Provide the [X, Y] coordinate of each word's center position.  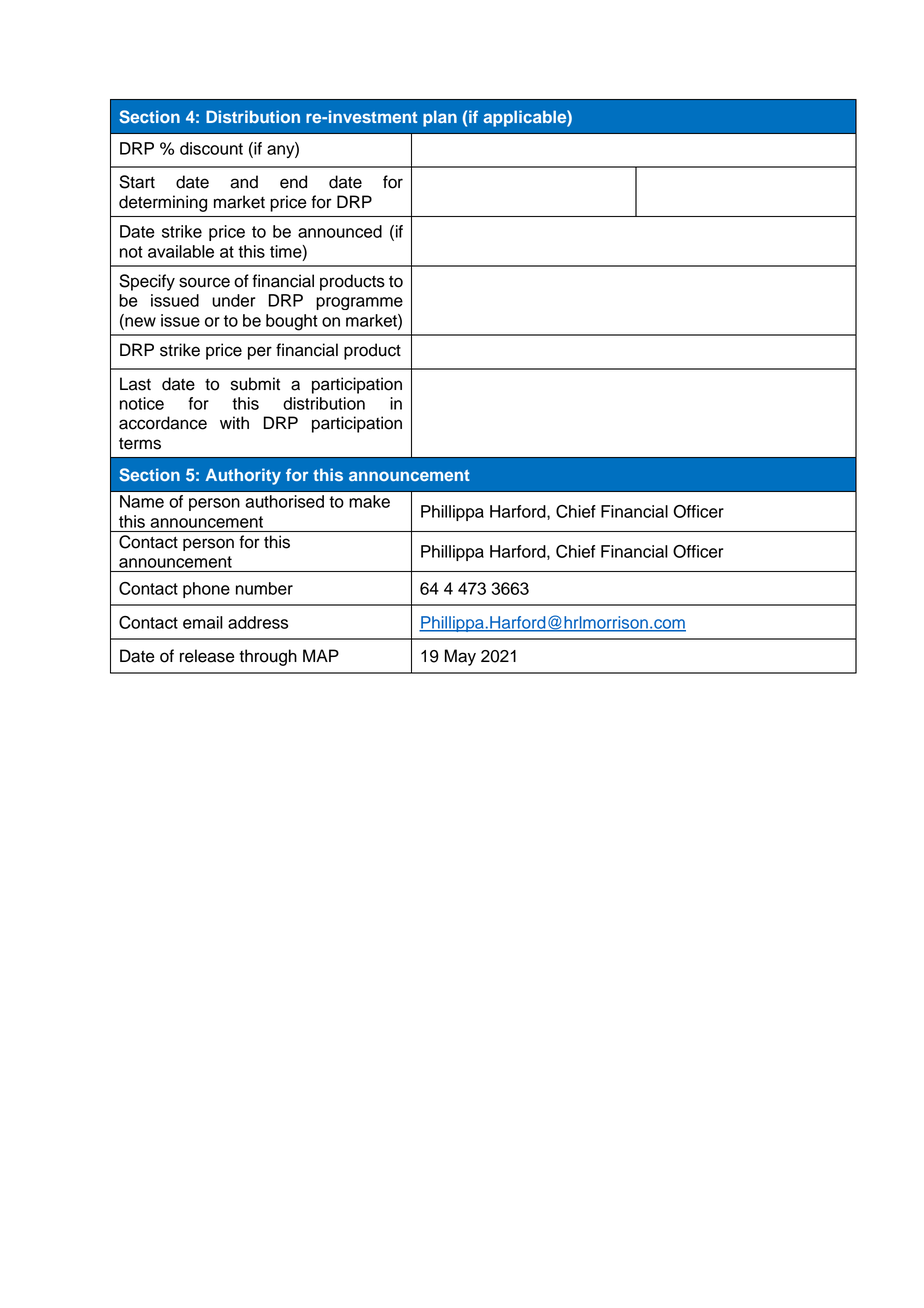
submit [255, 384]
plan [440, 118]
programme [359, 303]
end [293, 182]
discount [211, 148]
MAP [321, 655]
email [203, 622]
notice [142, 403]
